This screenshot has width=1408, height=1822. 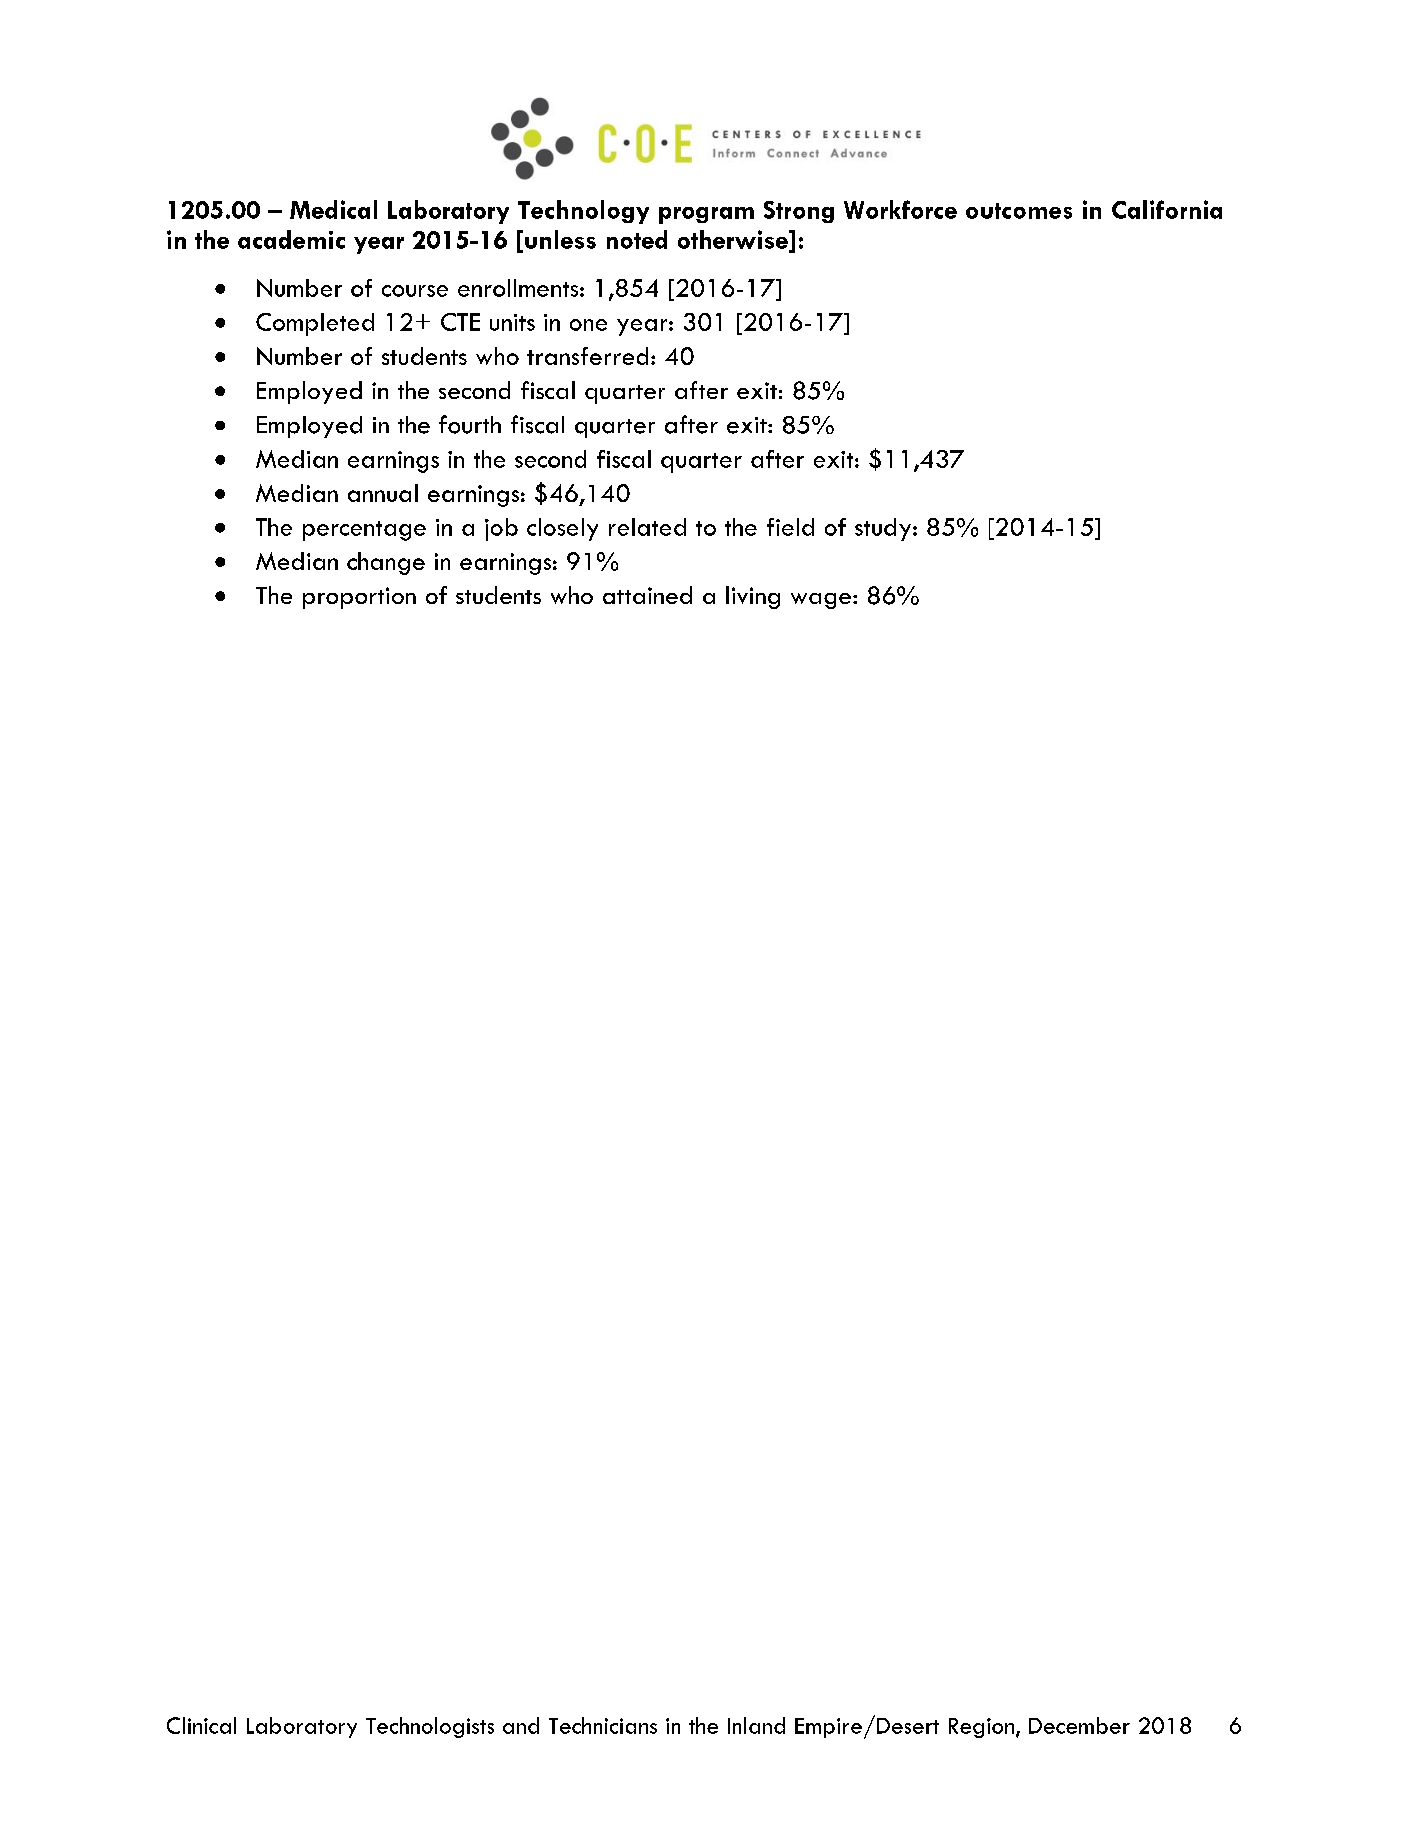 What do you see at coordinates (756, 1725) in the screenshot?
I see `Inland` at bounding box center [756, 1725].
